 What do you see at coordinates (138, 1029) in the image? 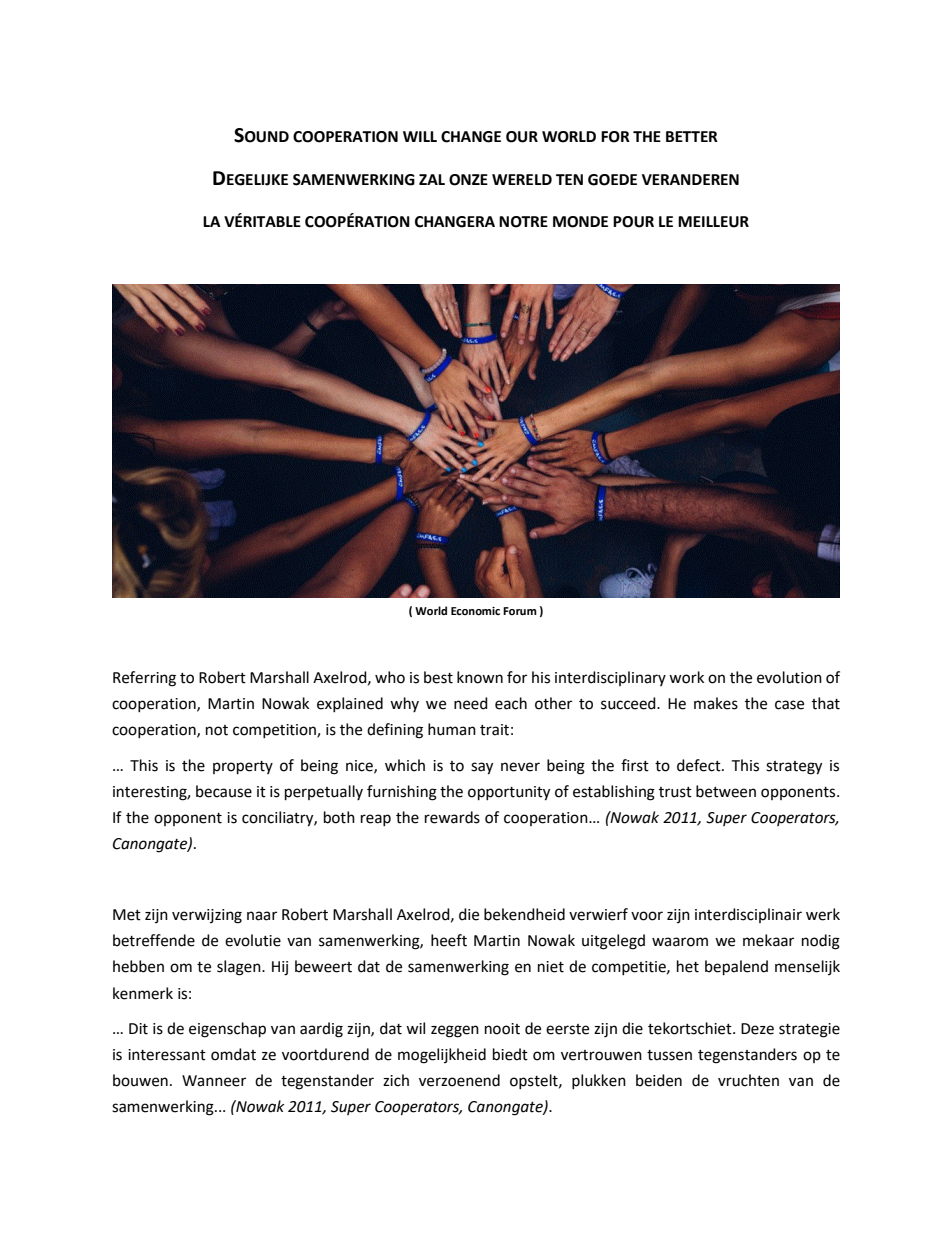
I see `Dit` at bounding box center [138, 1029].
